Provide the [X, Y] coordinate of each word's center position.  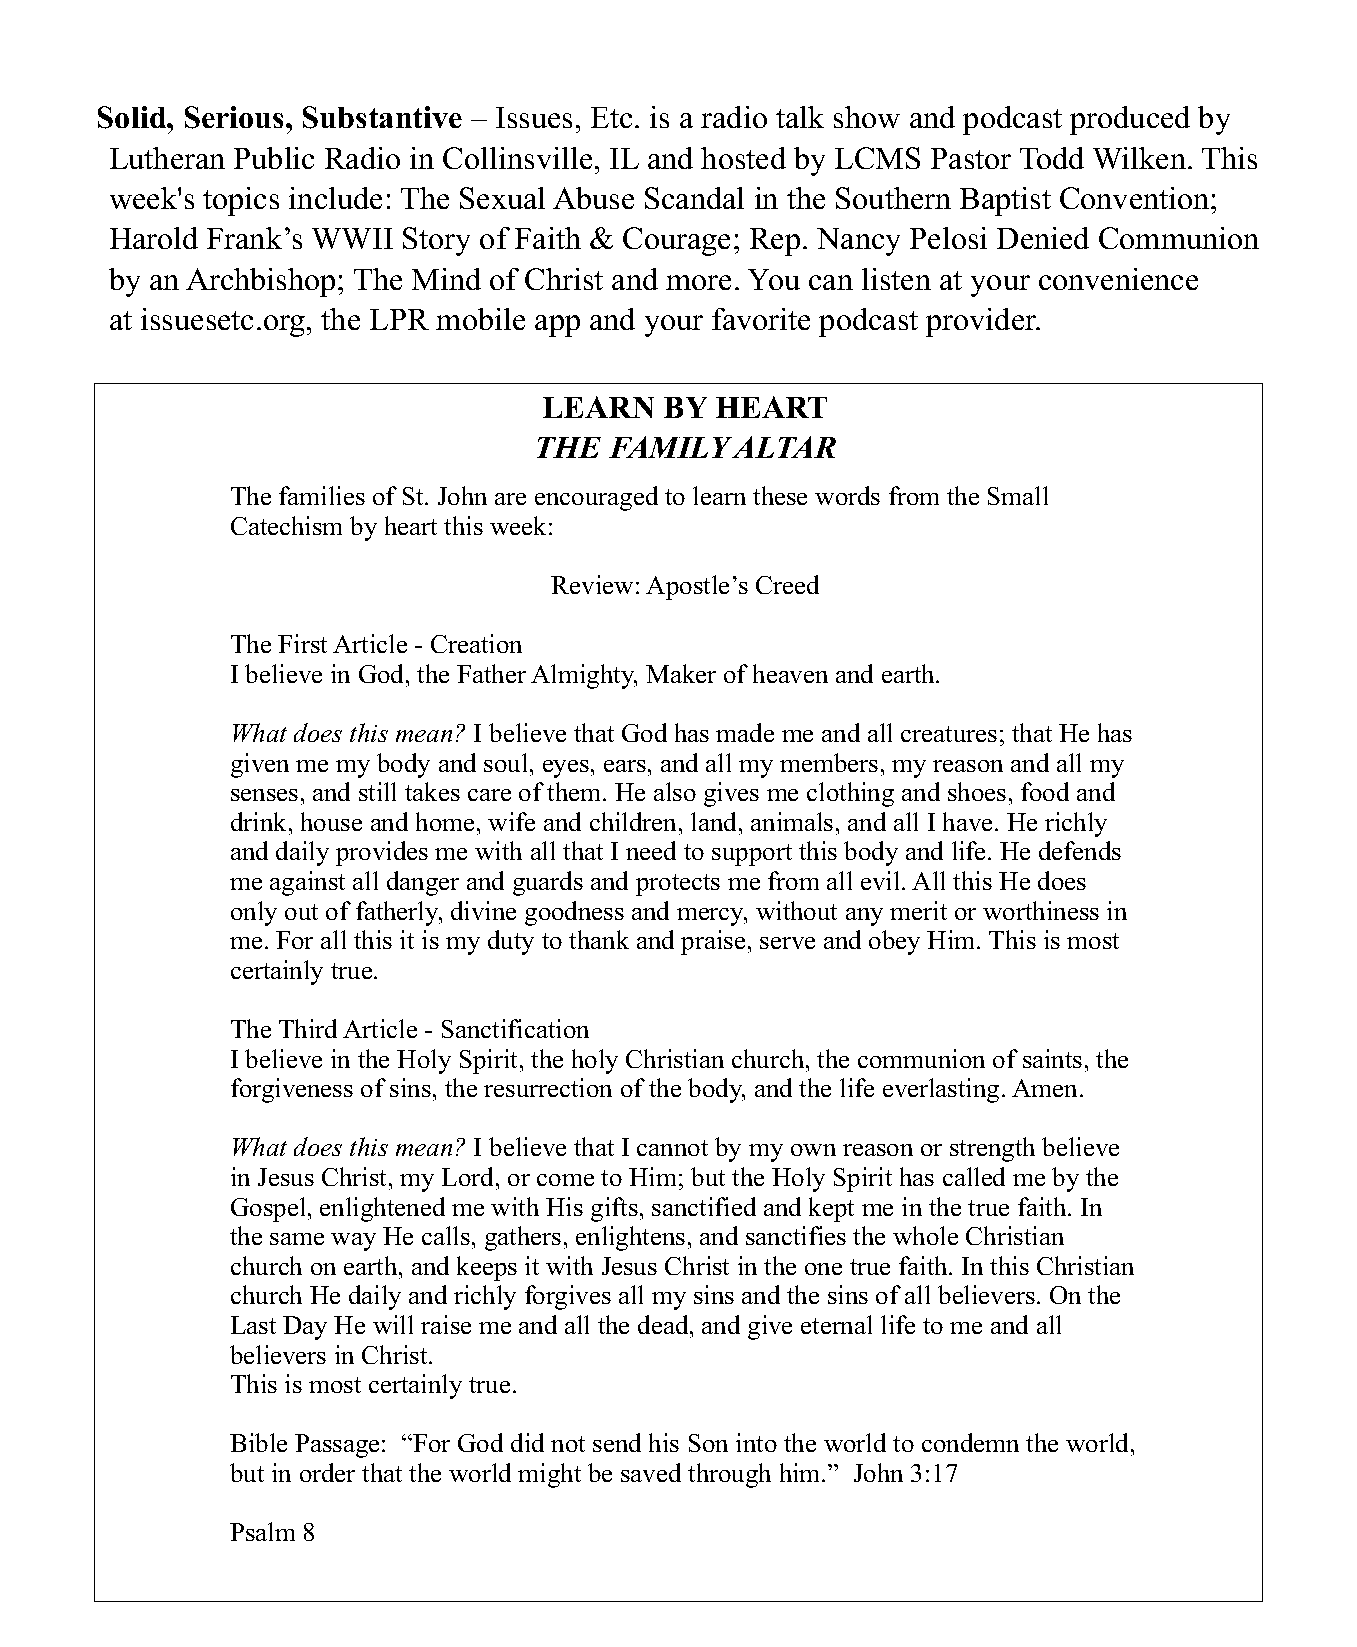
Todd [1052, 158]
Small [1018, 495]
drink [260, 821]
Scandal [694, 198]
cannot [672, 1148]
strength [992, 1149]
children [635, 821]
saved [651, 1472]
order [327, 1472]
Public [274, 158]
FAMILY [671, 447]
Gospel [268, 1209]
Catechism [286, 525]
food [1045, 791]
